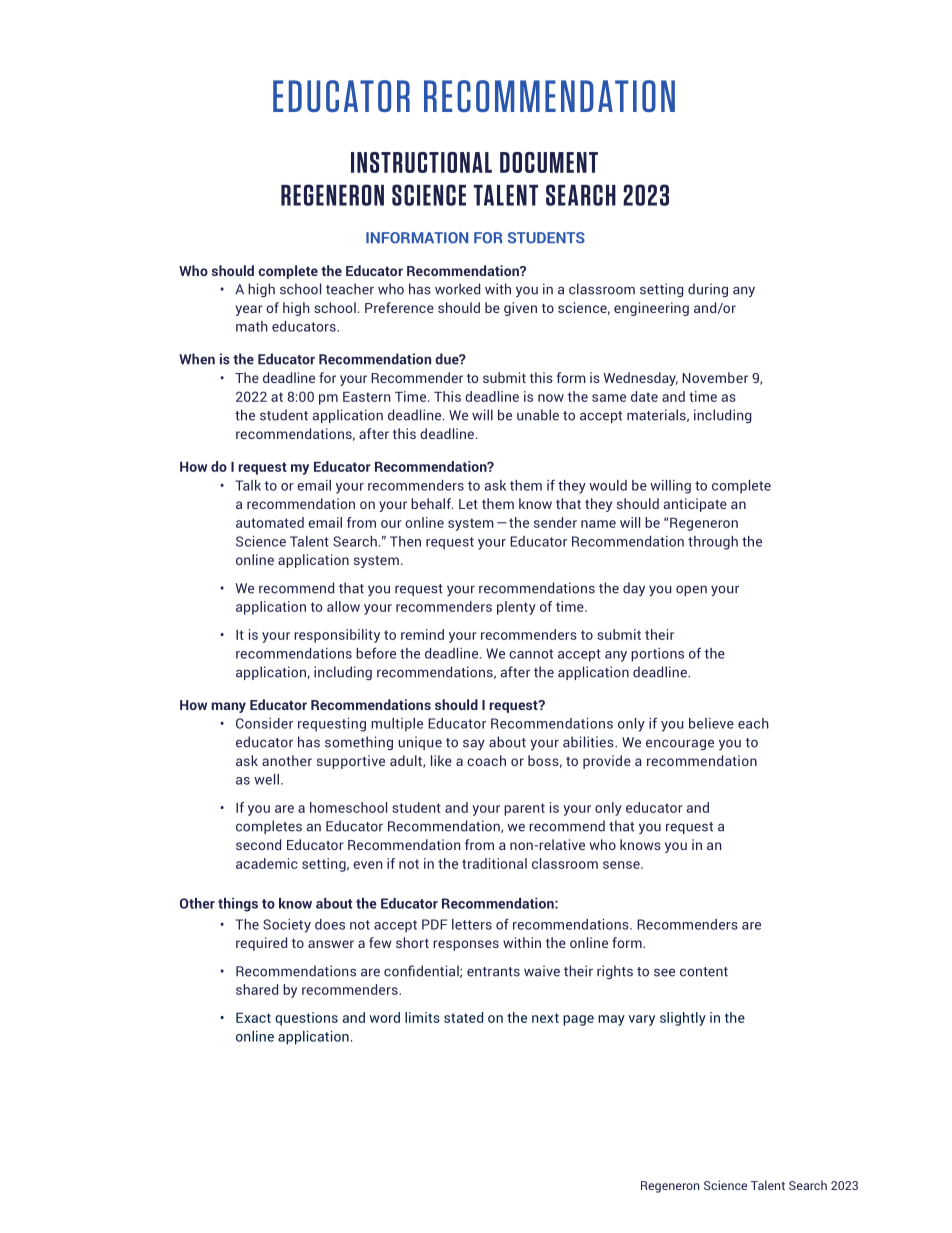 The width and height of the image is (952, 1233). Describe the element at coordinates (432, 503) in the image. I see `behalf` at that location.
